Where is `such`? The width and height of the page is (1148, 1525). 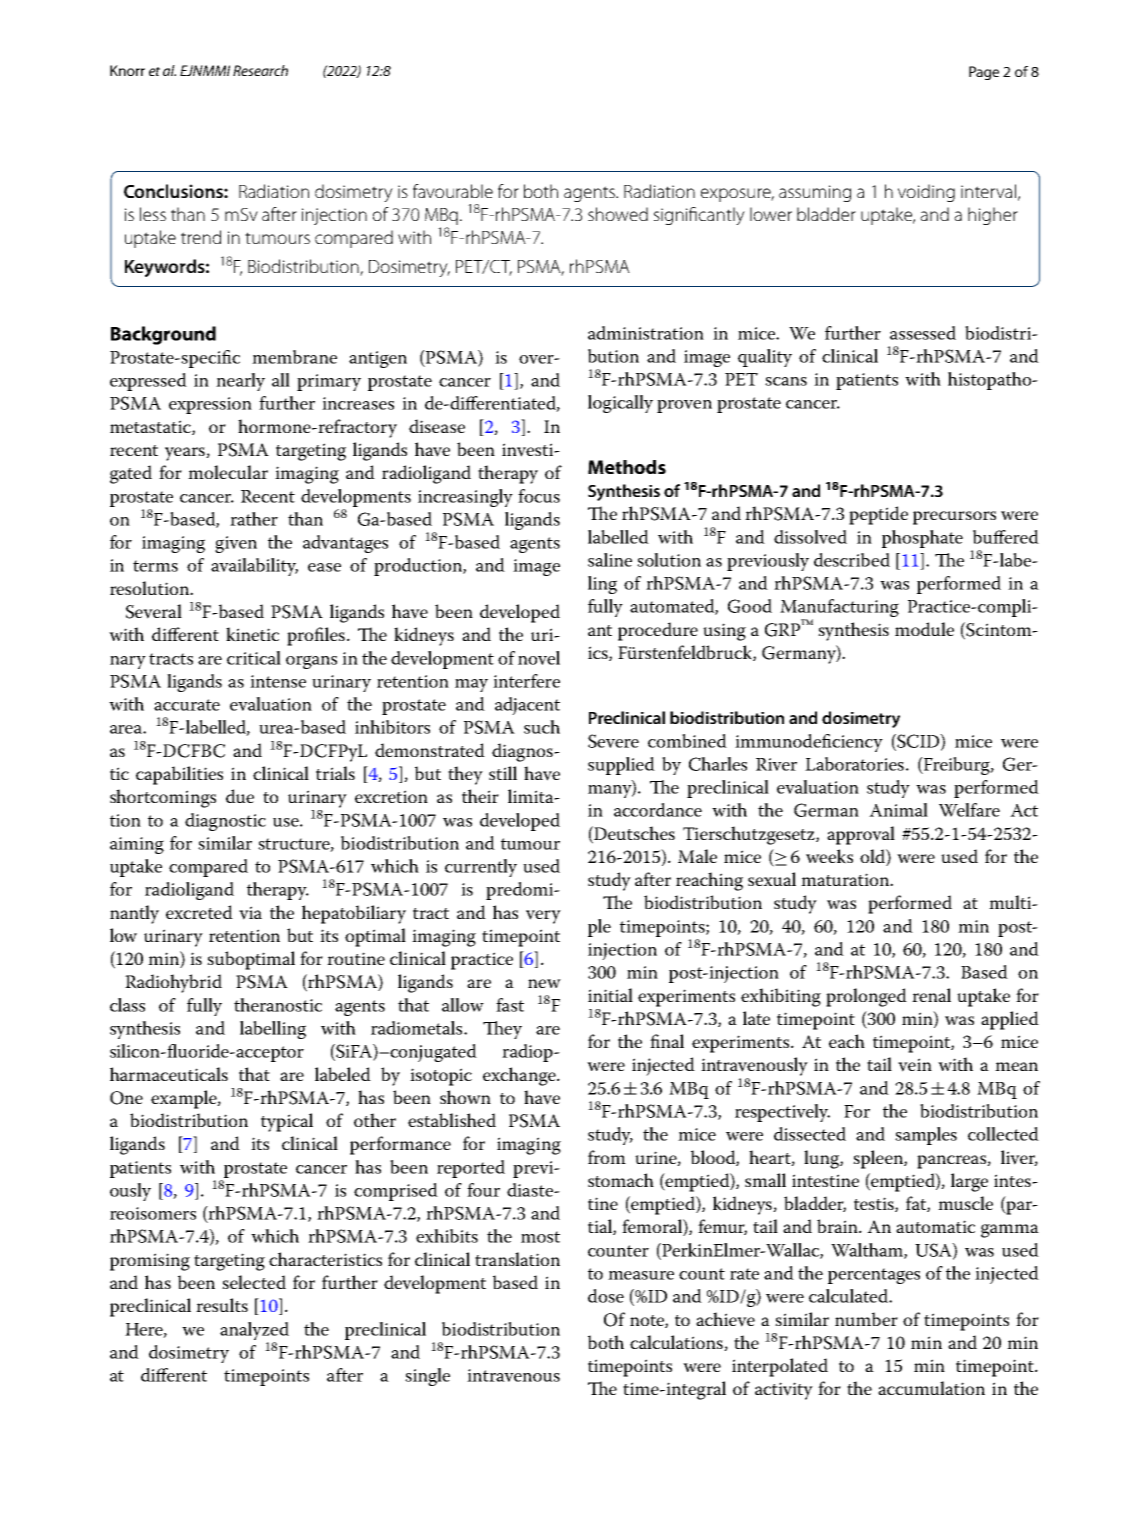 such is located at coordinates (542, 727).
